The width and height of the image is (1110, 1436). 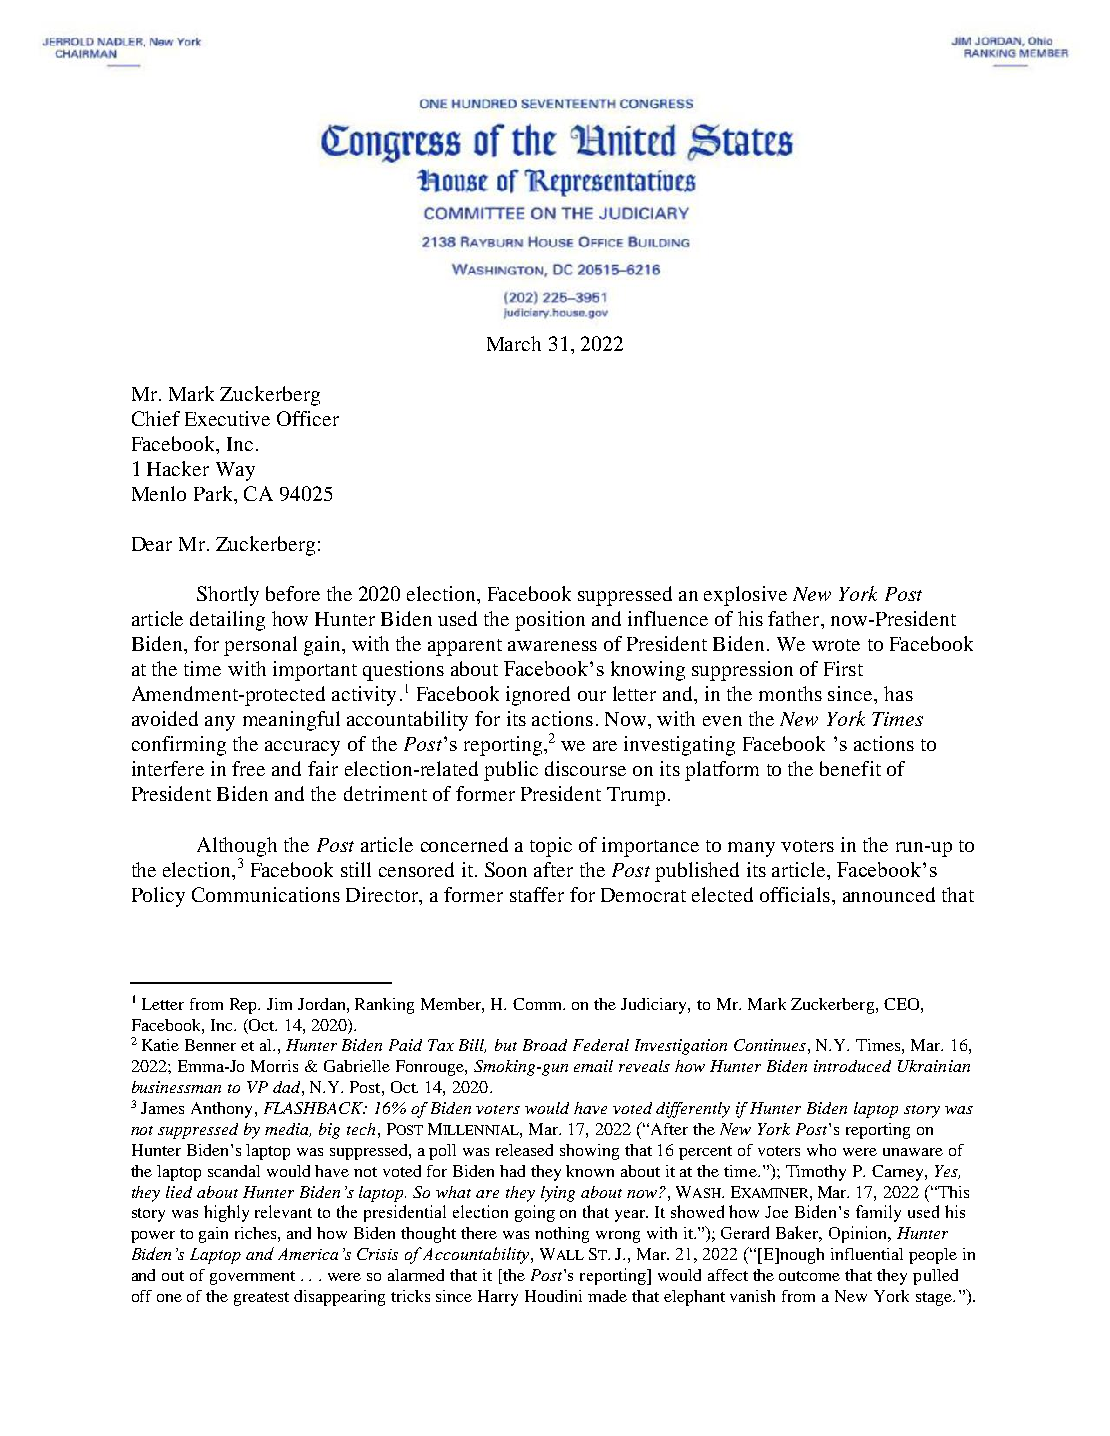 I want to click on Executive, so click(x=227, y=418).
